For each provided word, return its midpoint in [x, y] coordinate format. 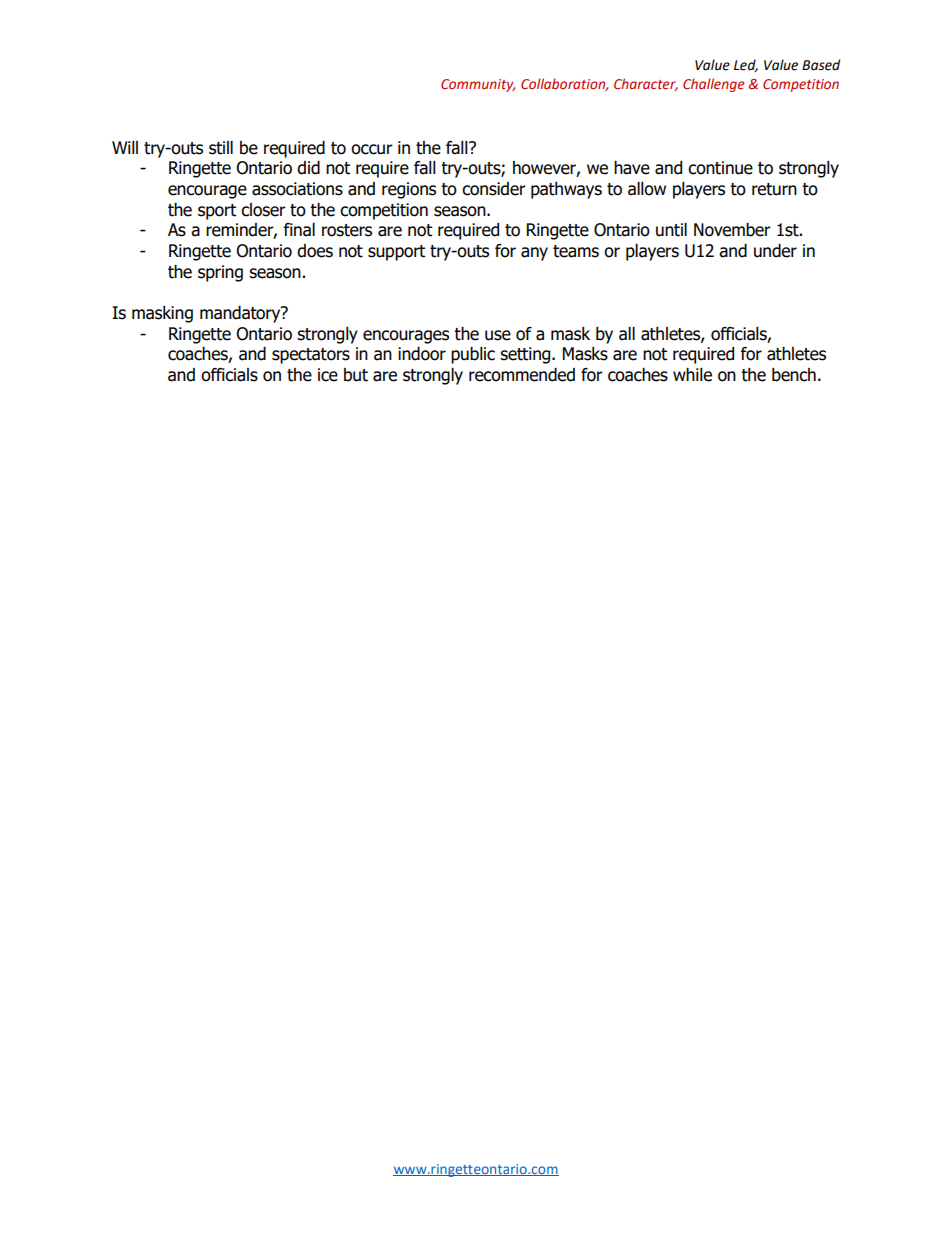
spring [220, 273]
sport [217, 212]
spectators [311, 356]
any [534, 254]
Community [478, 85]
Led [746, 65]
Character [646, 84]
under [775, 251]
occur [372, 149]
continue [720, 168]
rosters [347, 230]
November [732, 230]
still [221, 148]
